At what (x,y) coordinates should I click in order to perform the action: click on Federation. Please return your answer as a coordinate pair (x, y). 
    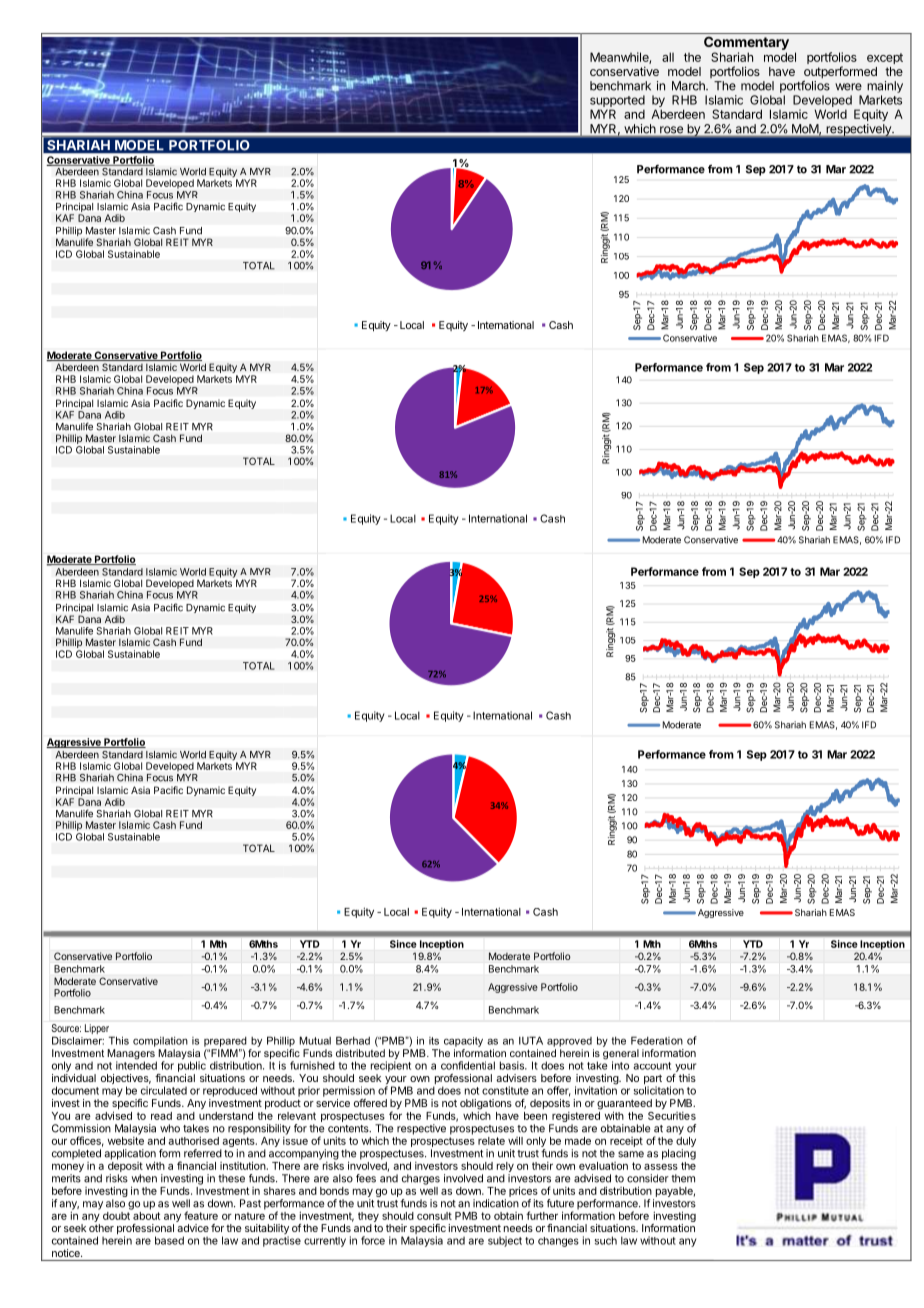
    Looking at the image, I should click on (657, 1040).
